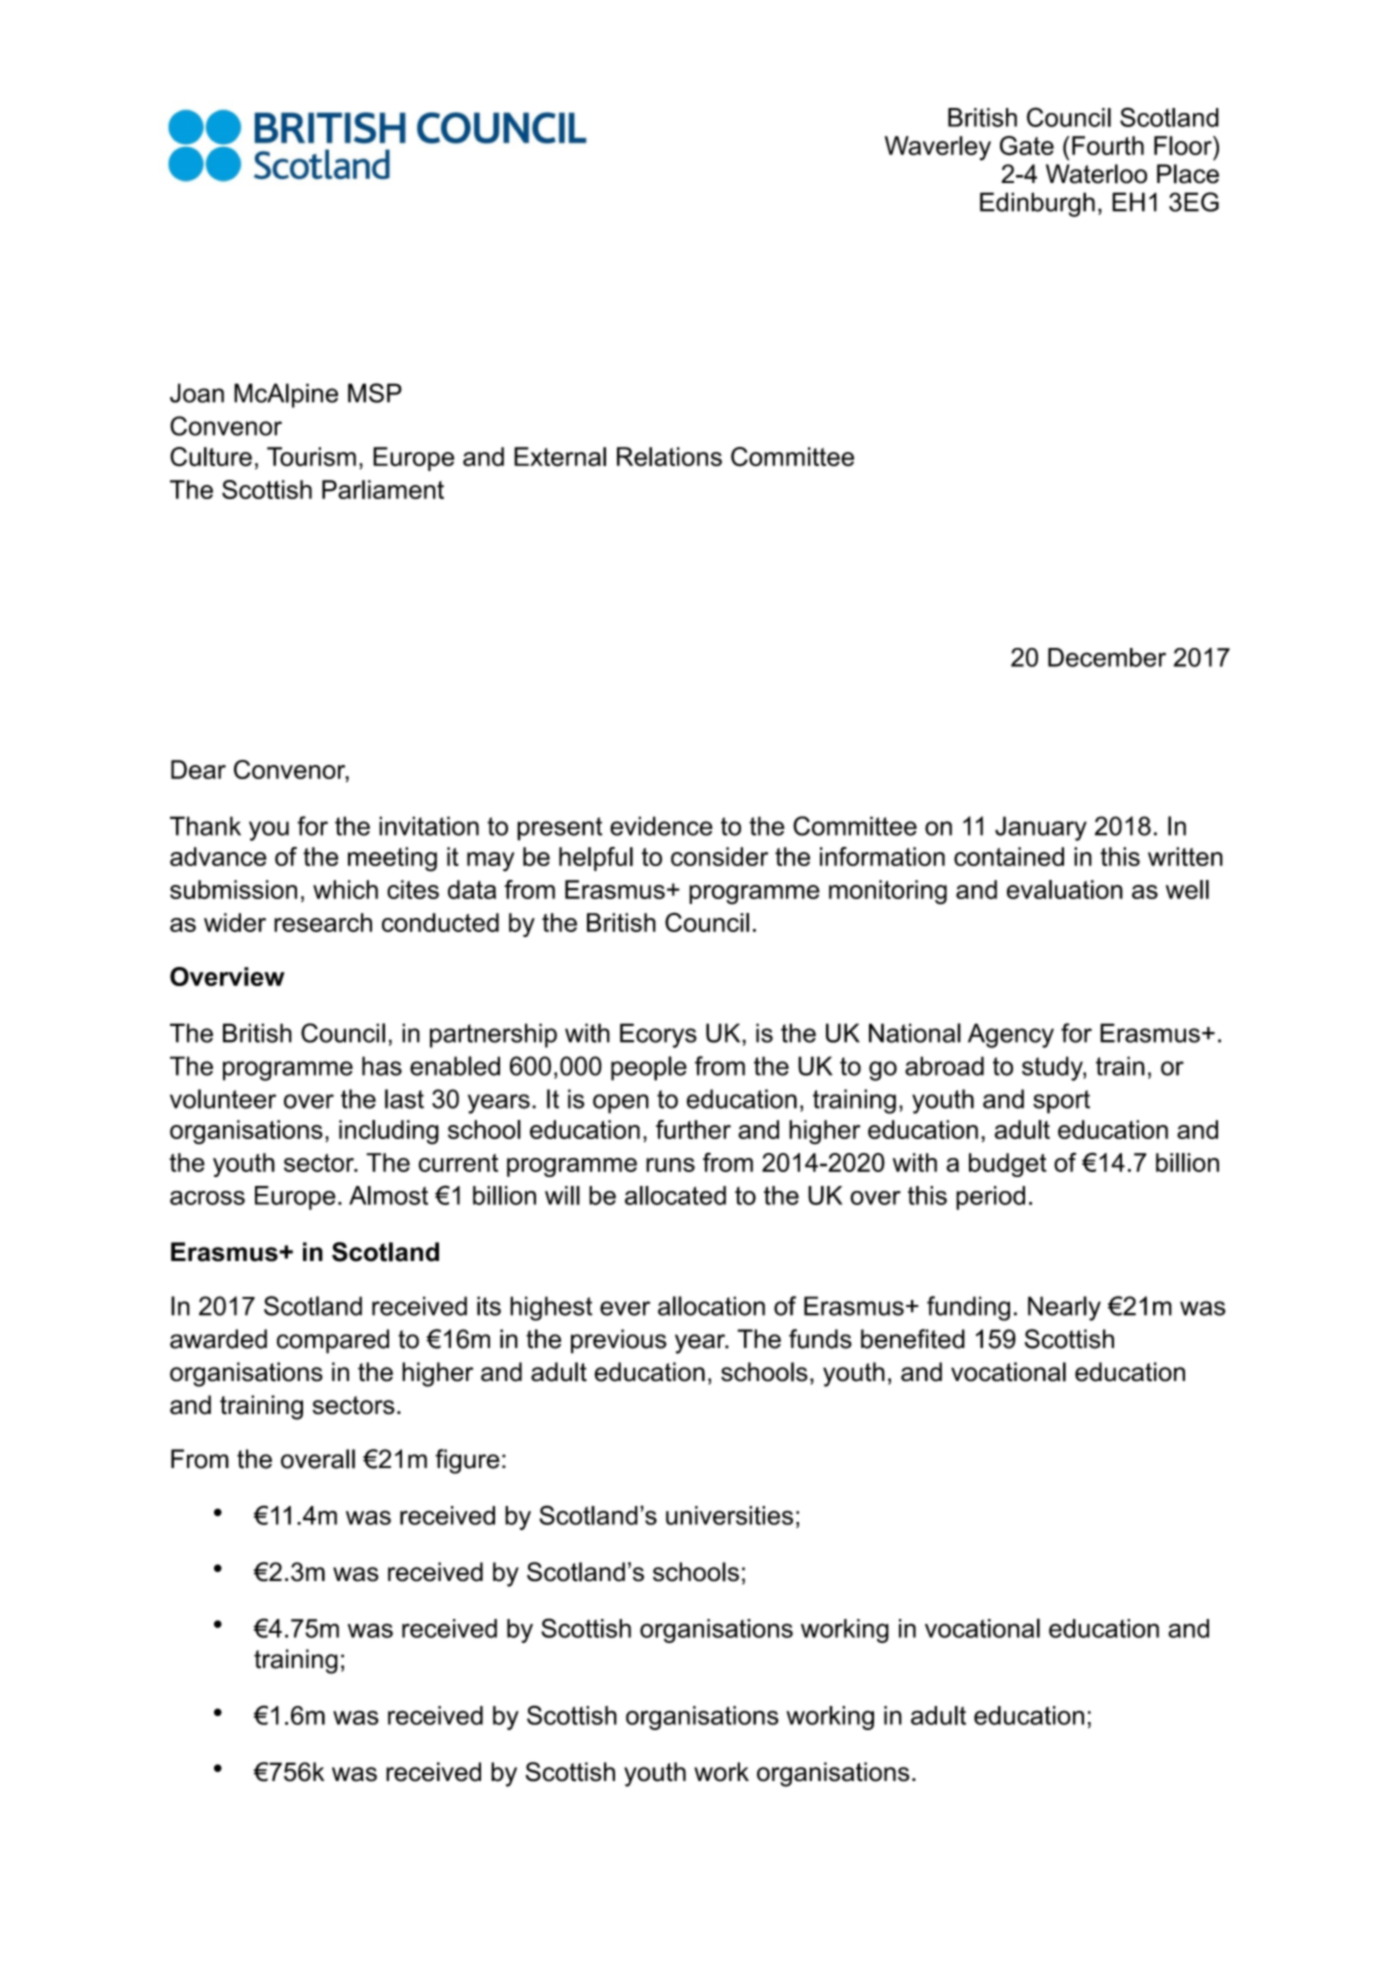  Describe the element at coordinates (375, 393) in the screenshot. I see `MSP` at that location.
